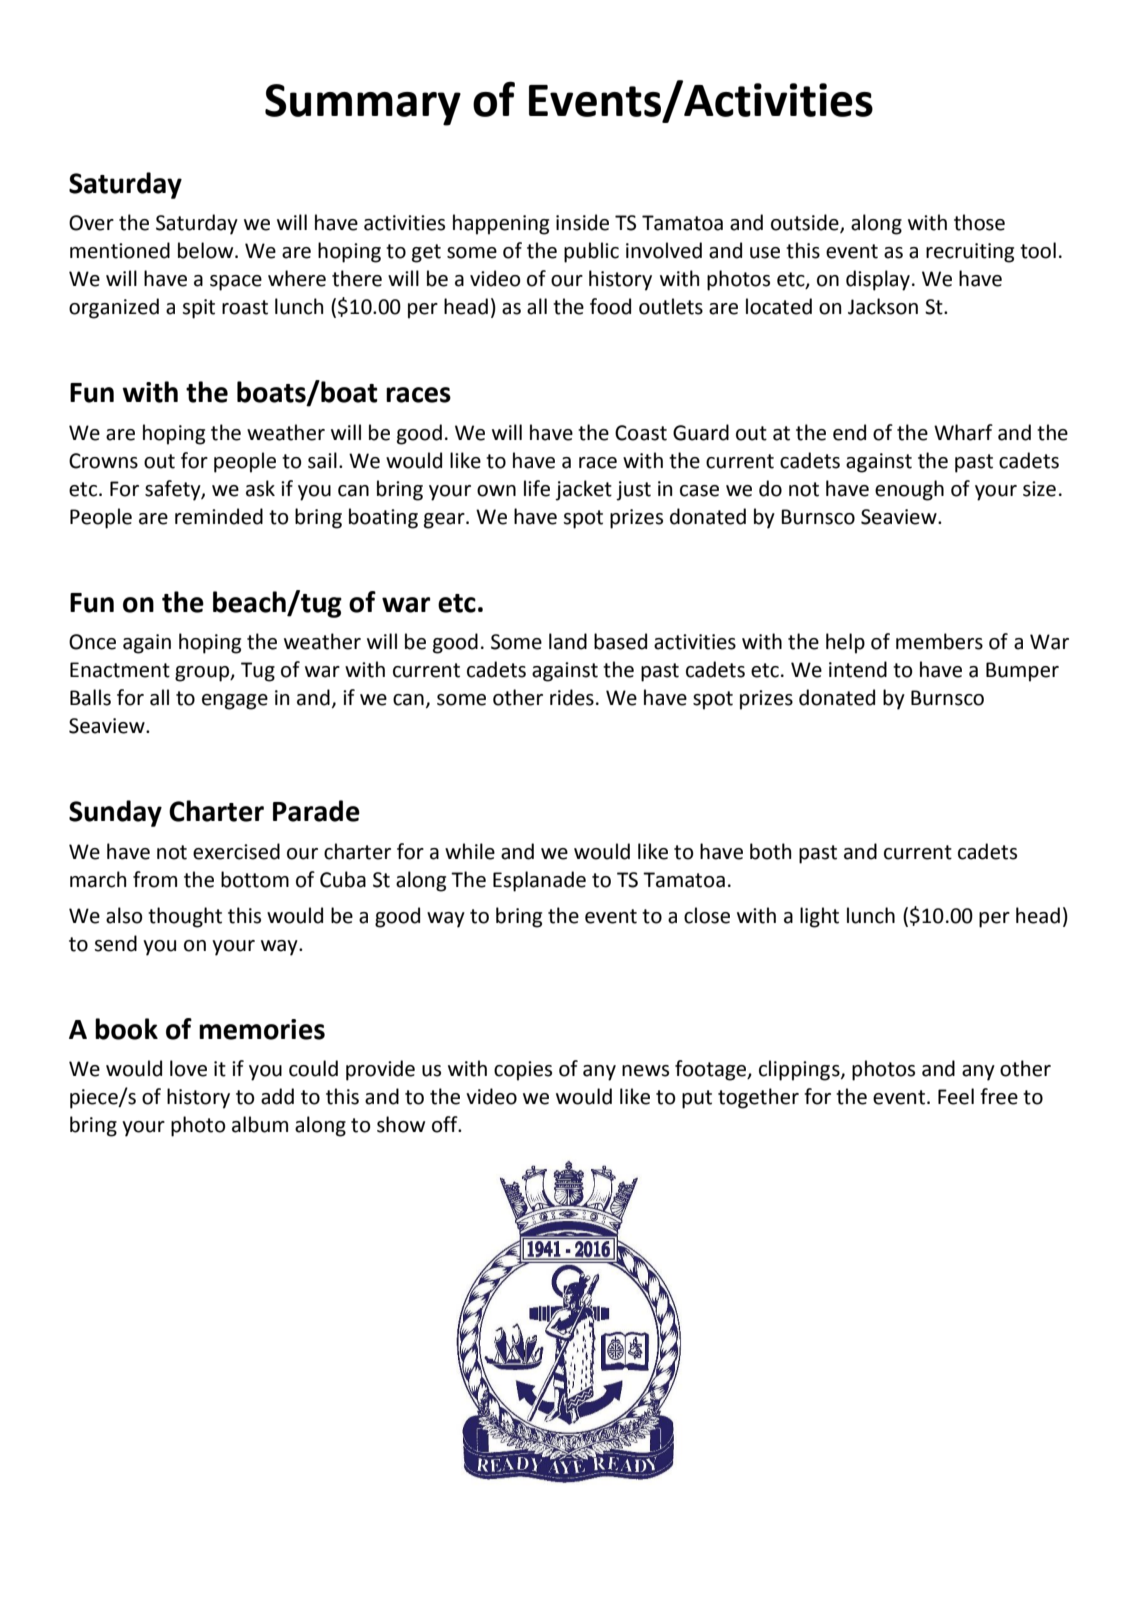  I want to click on land, so click(568, 641).
